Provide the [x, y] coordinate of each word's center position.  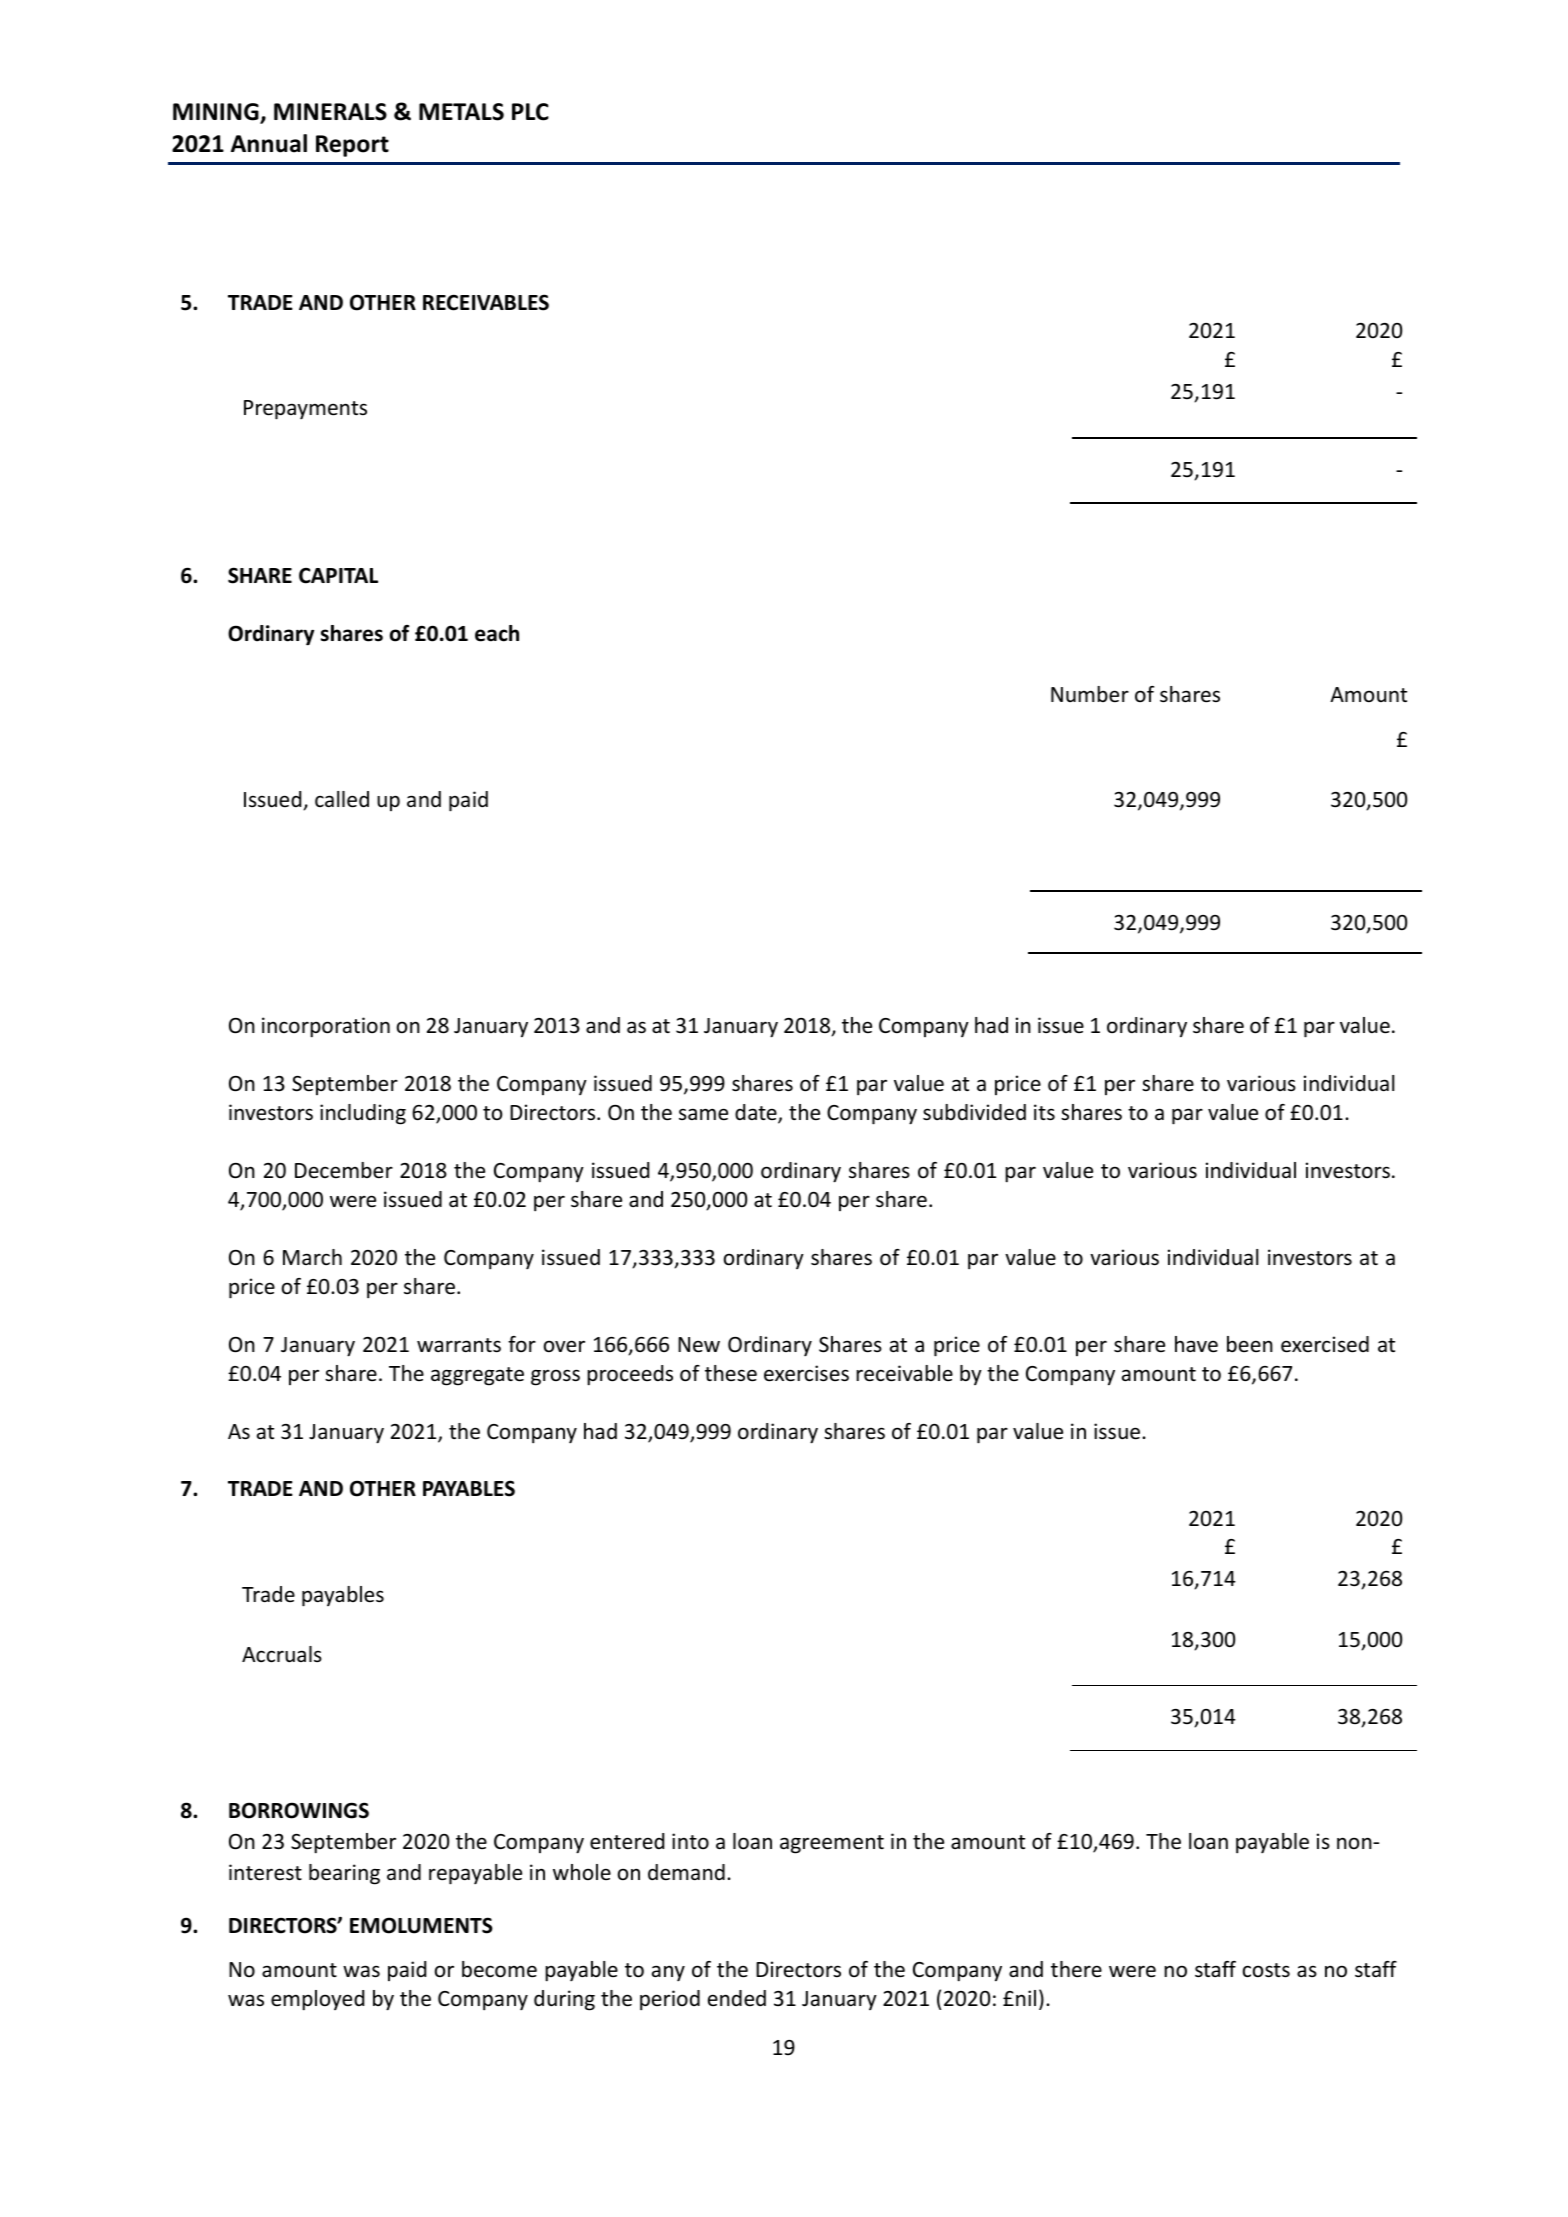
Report [352, 146]
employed [317, 2000]
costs [1266, 1970]
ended [737, 1998]
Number [1090, 694]
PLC [530, 112]
